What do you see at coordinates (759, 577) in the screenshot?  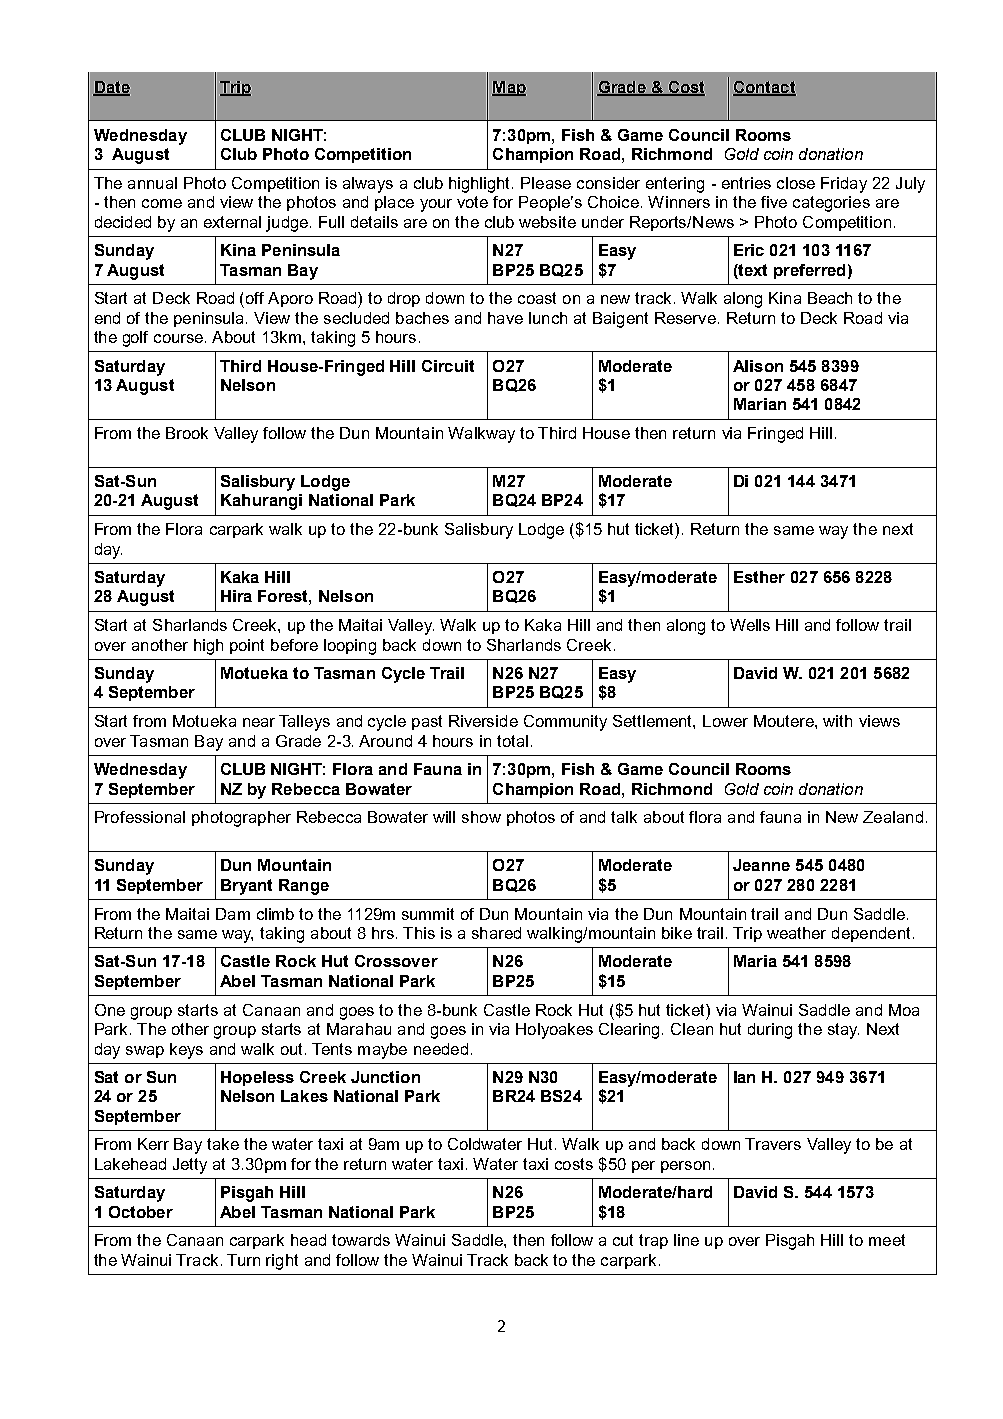 I see `Esther` at bounding box center [759, 577].
